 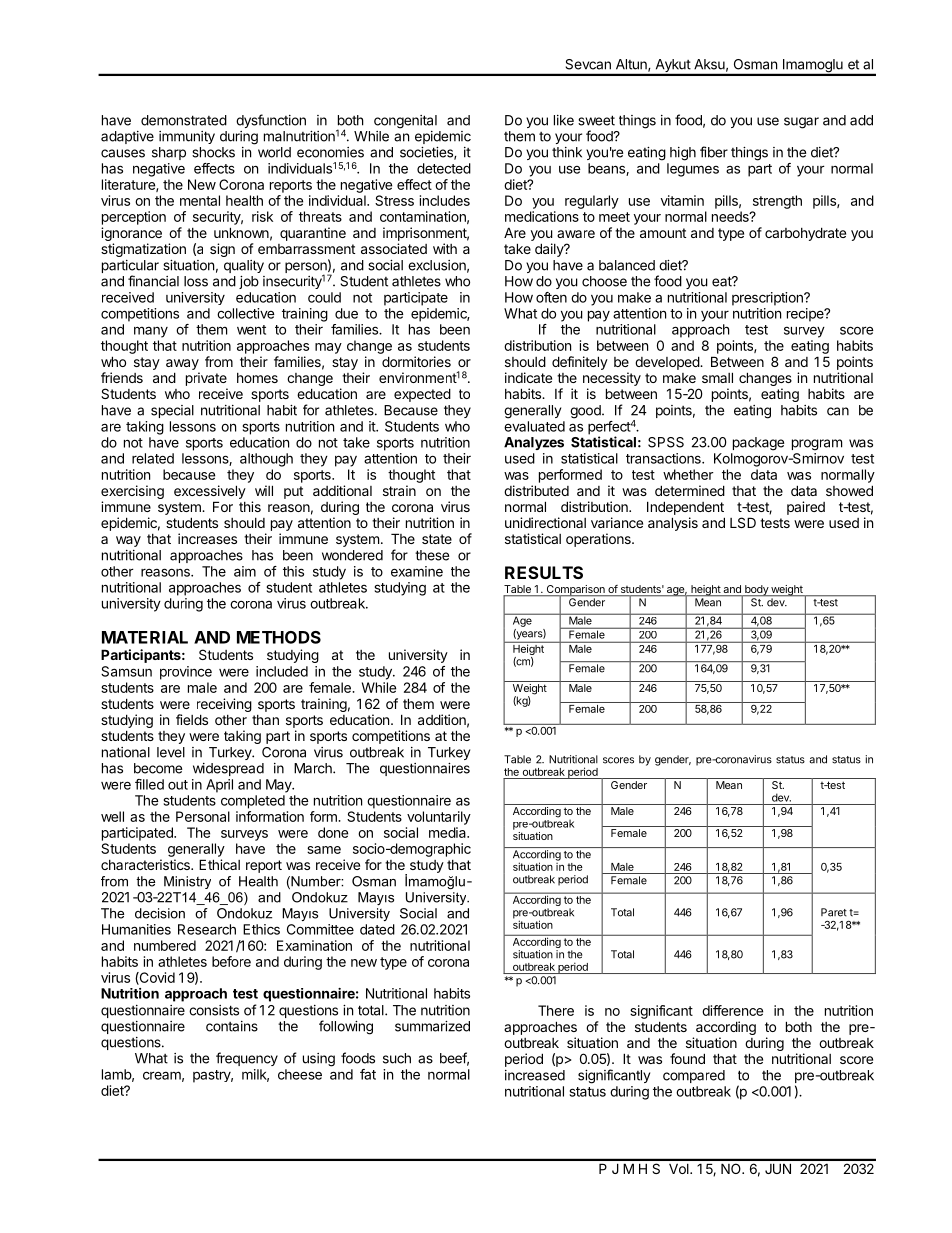 I want to click on April, so click(x=219, y=786).
